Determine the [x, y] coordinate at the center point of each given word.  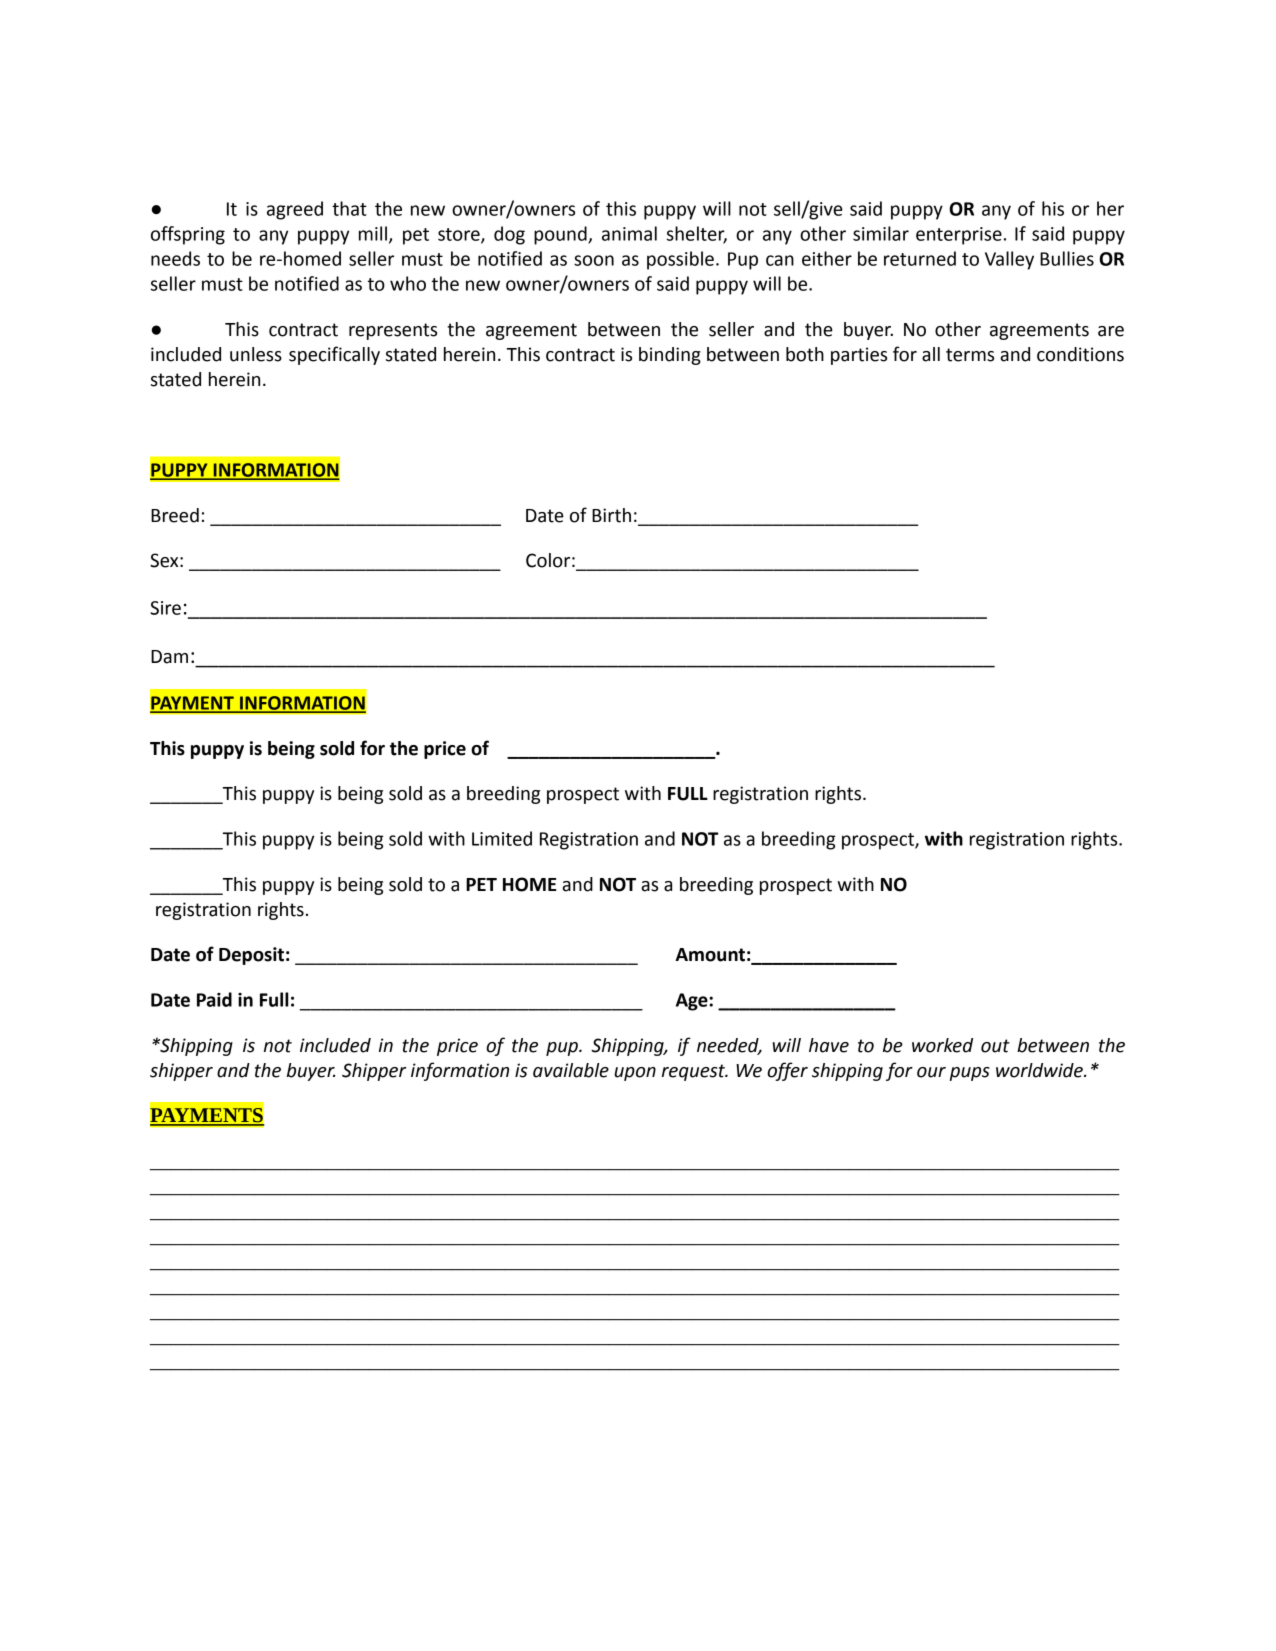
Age [693, 1002]
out [995, 1046]
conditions [1080, 354]
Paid [214, 999]
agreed [295, 210]
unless [256, 354]
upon [635, 1074]
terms [970, 355]
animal [629, 233]
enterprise [959, 236]
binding [670, 356]
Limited [502, 838]
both [805, 354]
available [571, 1070]
